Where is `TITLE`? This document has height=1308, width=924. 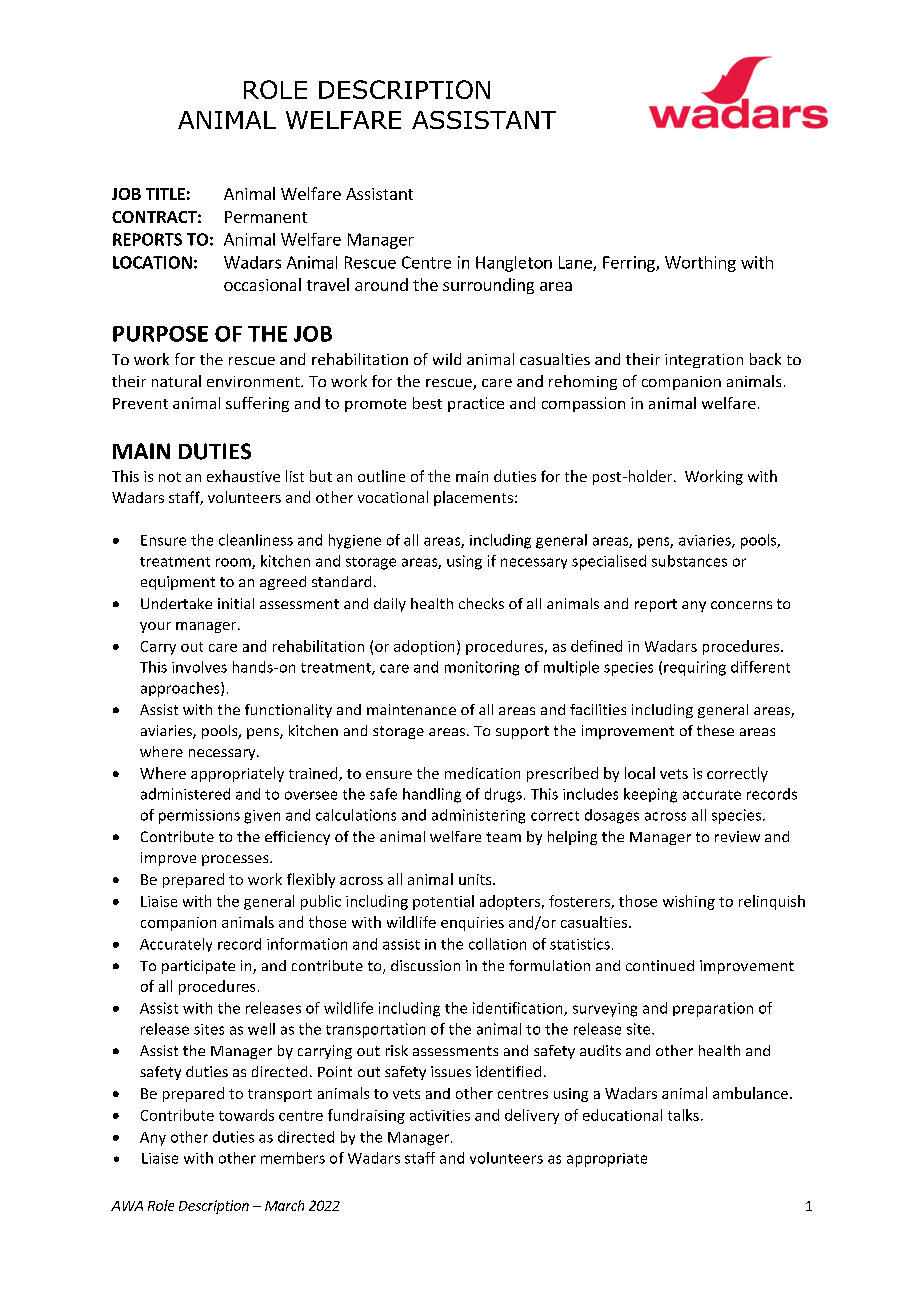 TITLE is located at coordinates (165, 194).
